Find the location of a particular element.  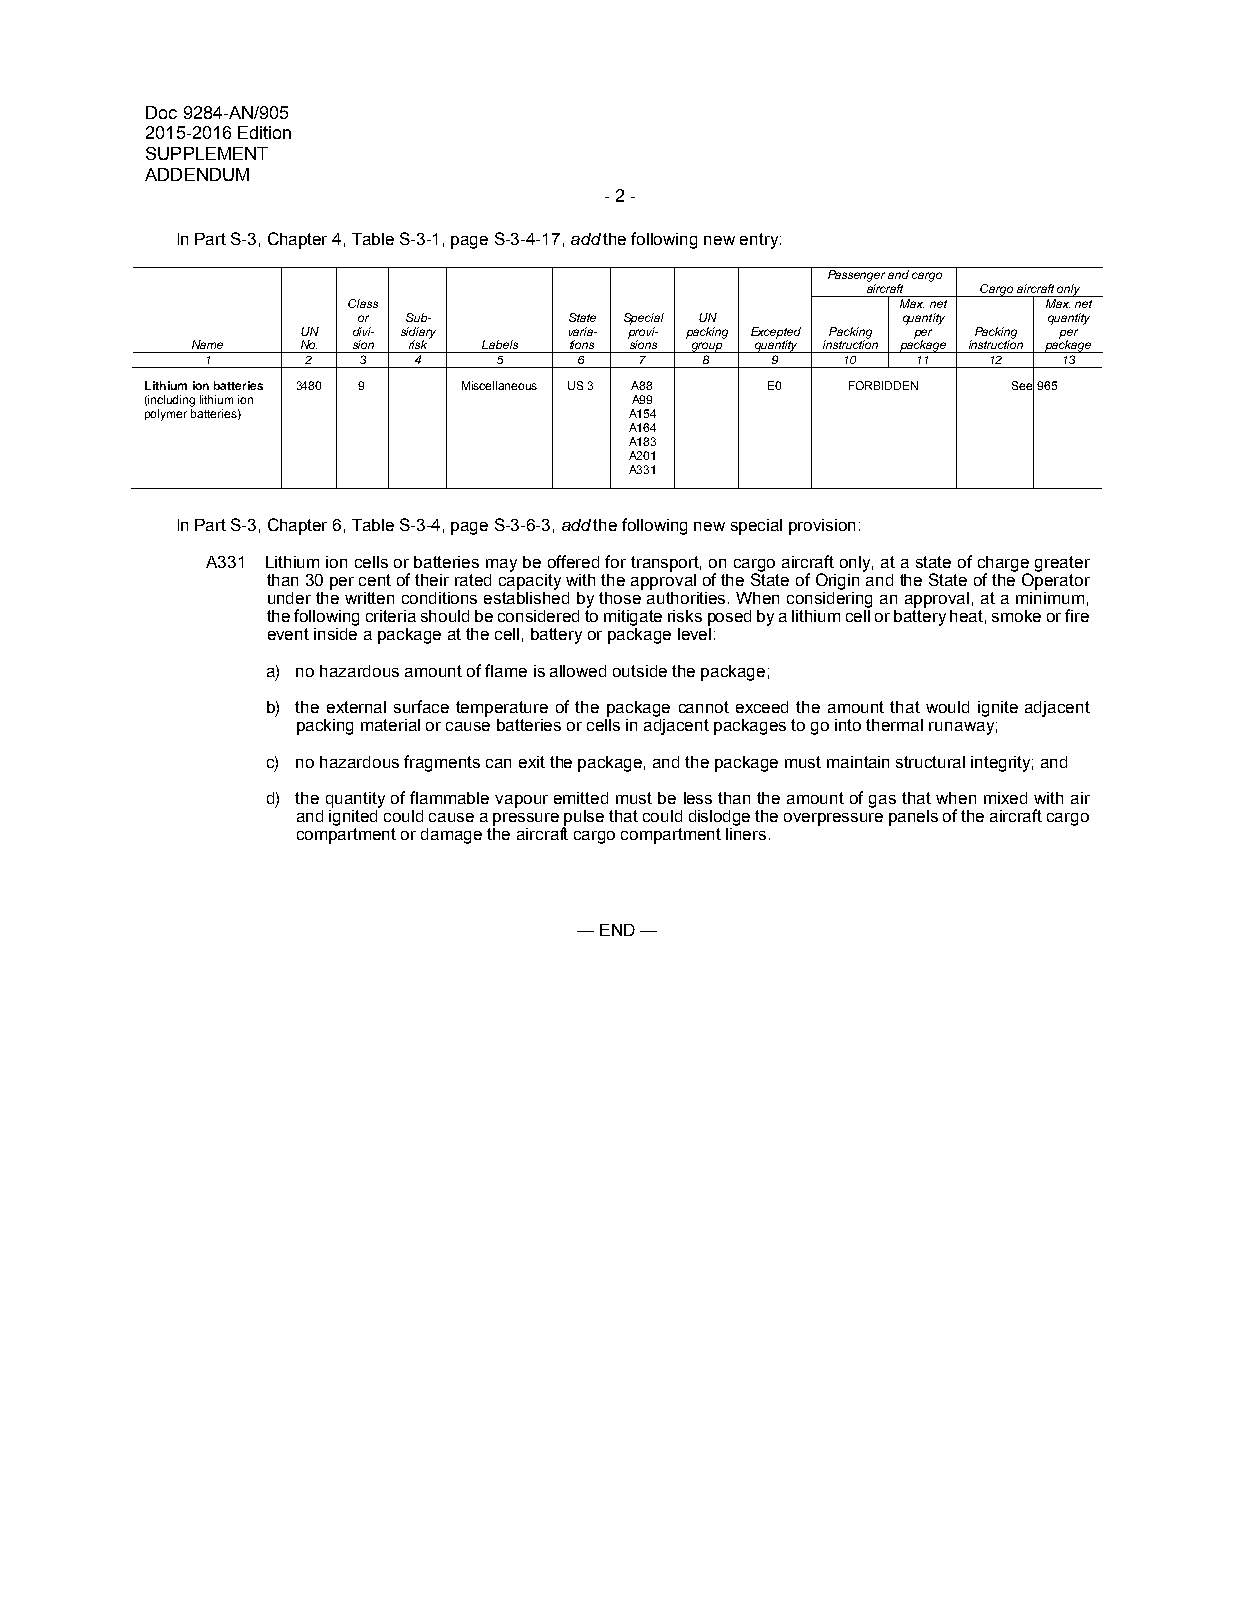

Labels is located at coordinates (500, 344).
